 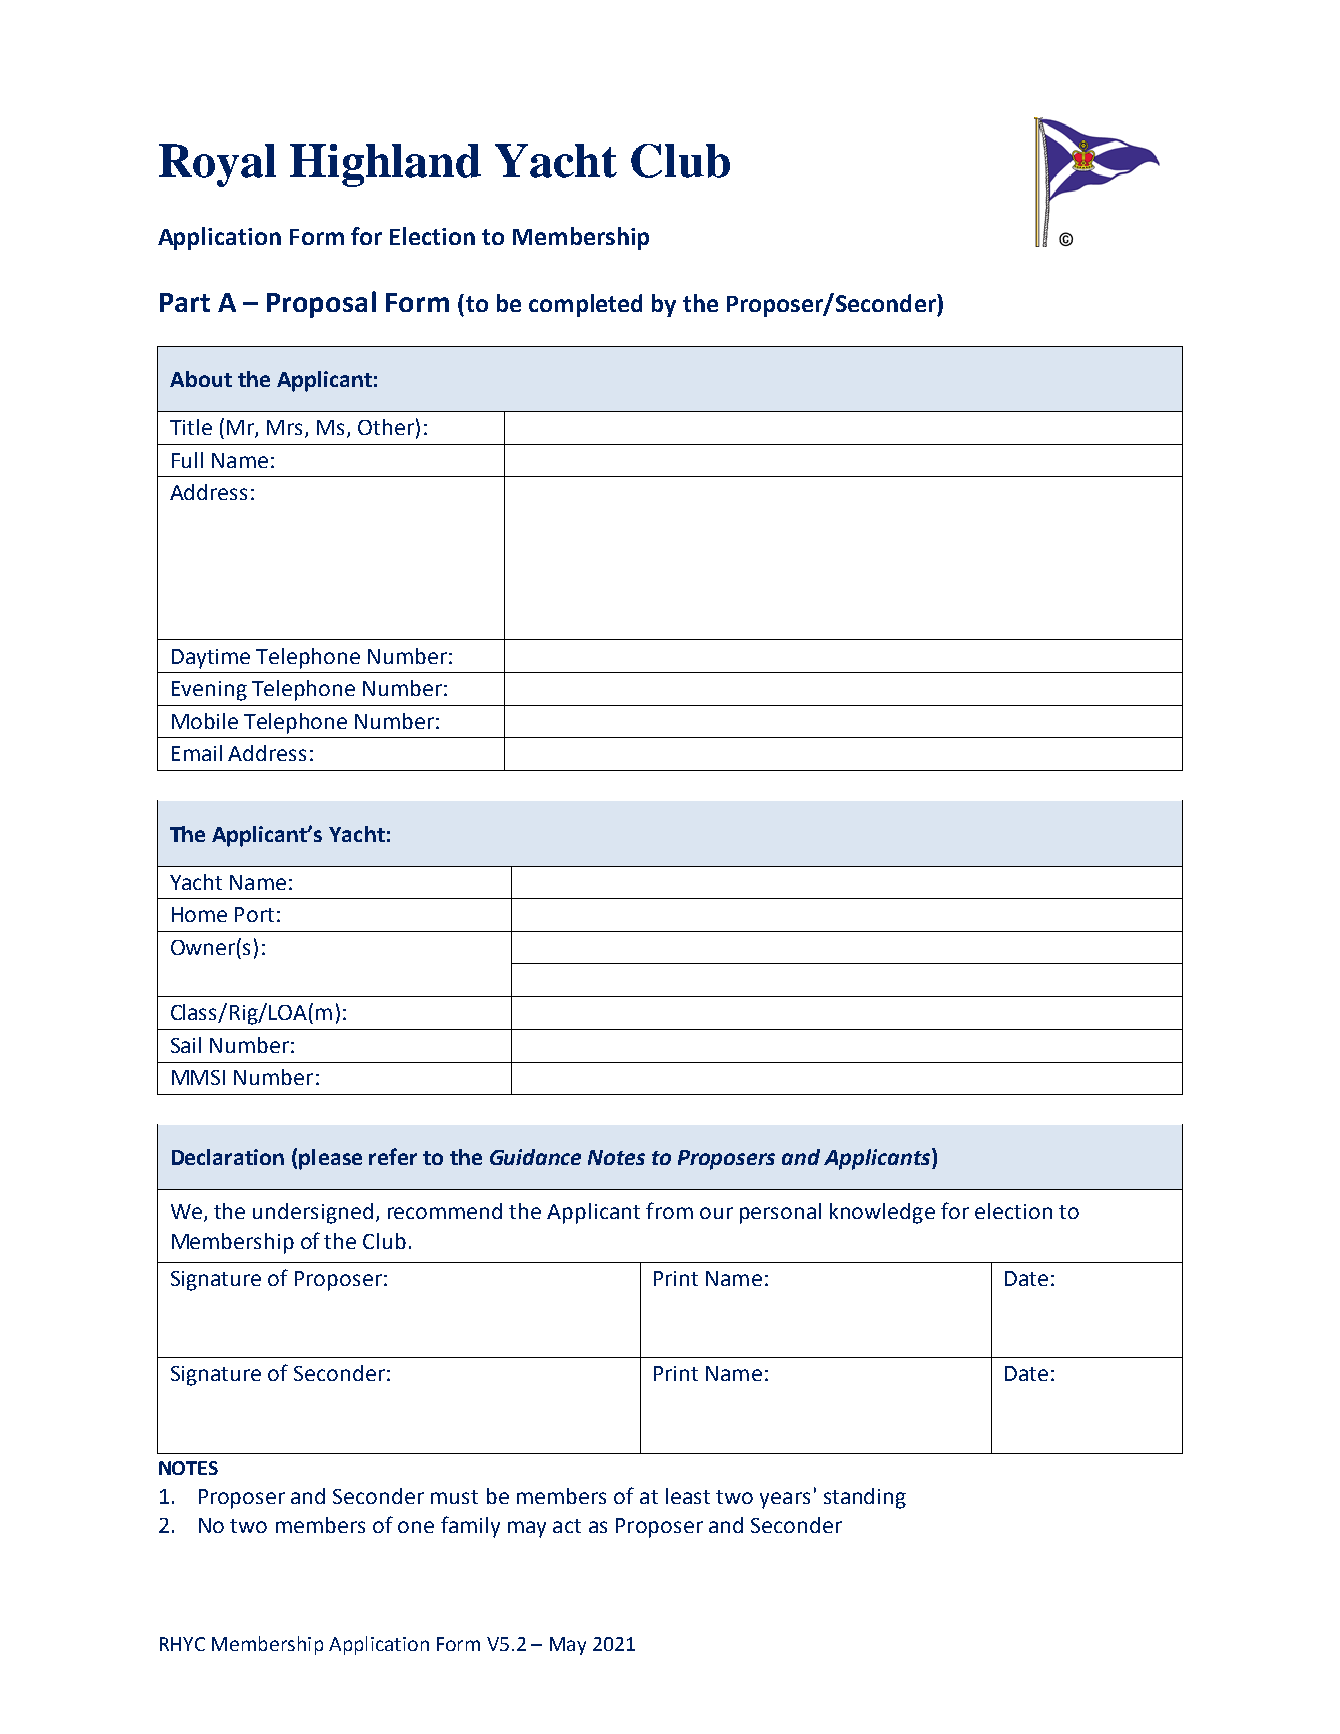 I want to click on Other, so click(x=386, y=427).
